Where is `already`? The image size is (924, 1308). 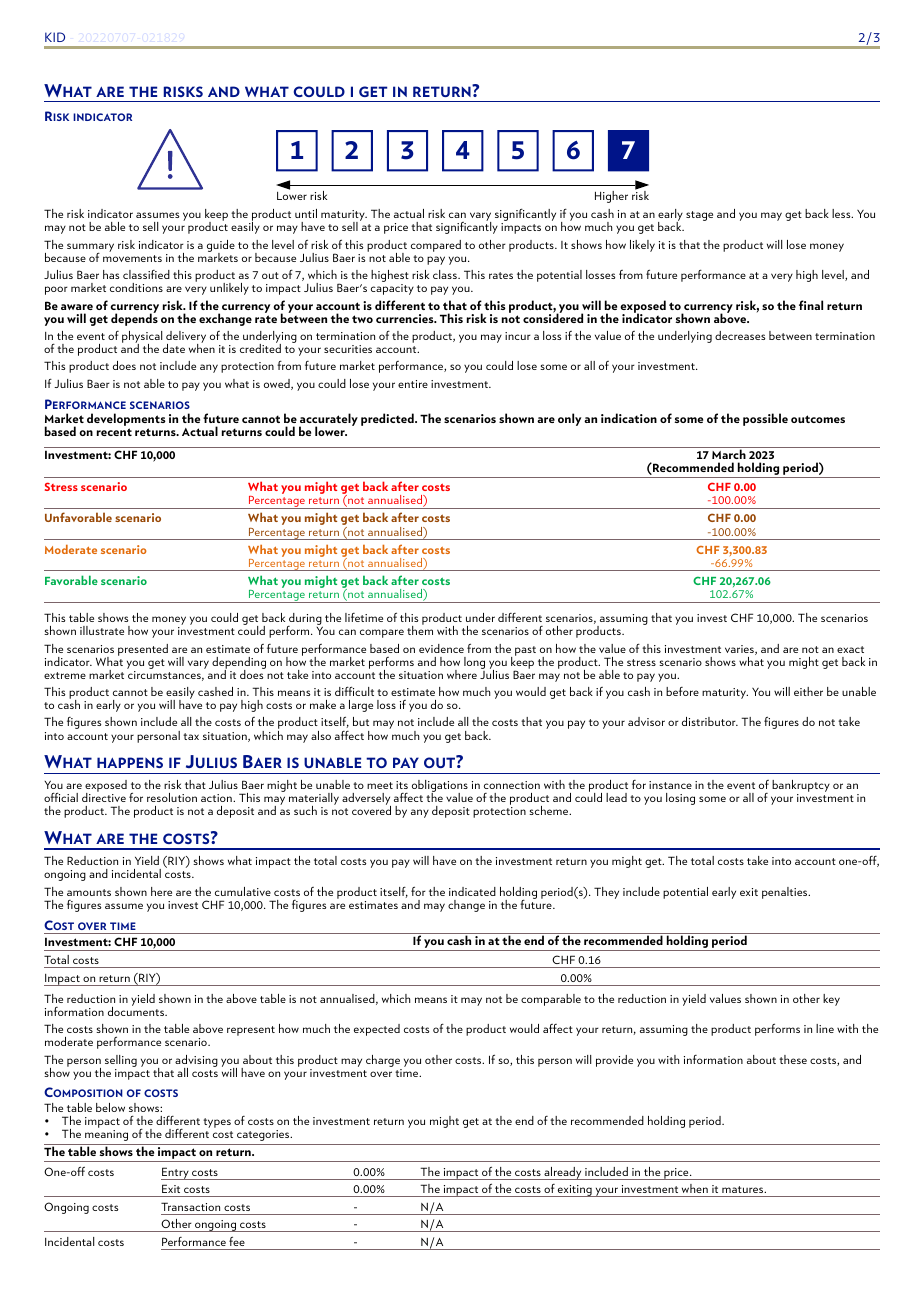
already is located at coordinates (563, 1173).
